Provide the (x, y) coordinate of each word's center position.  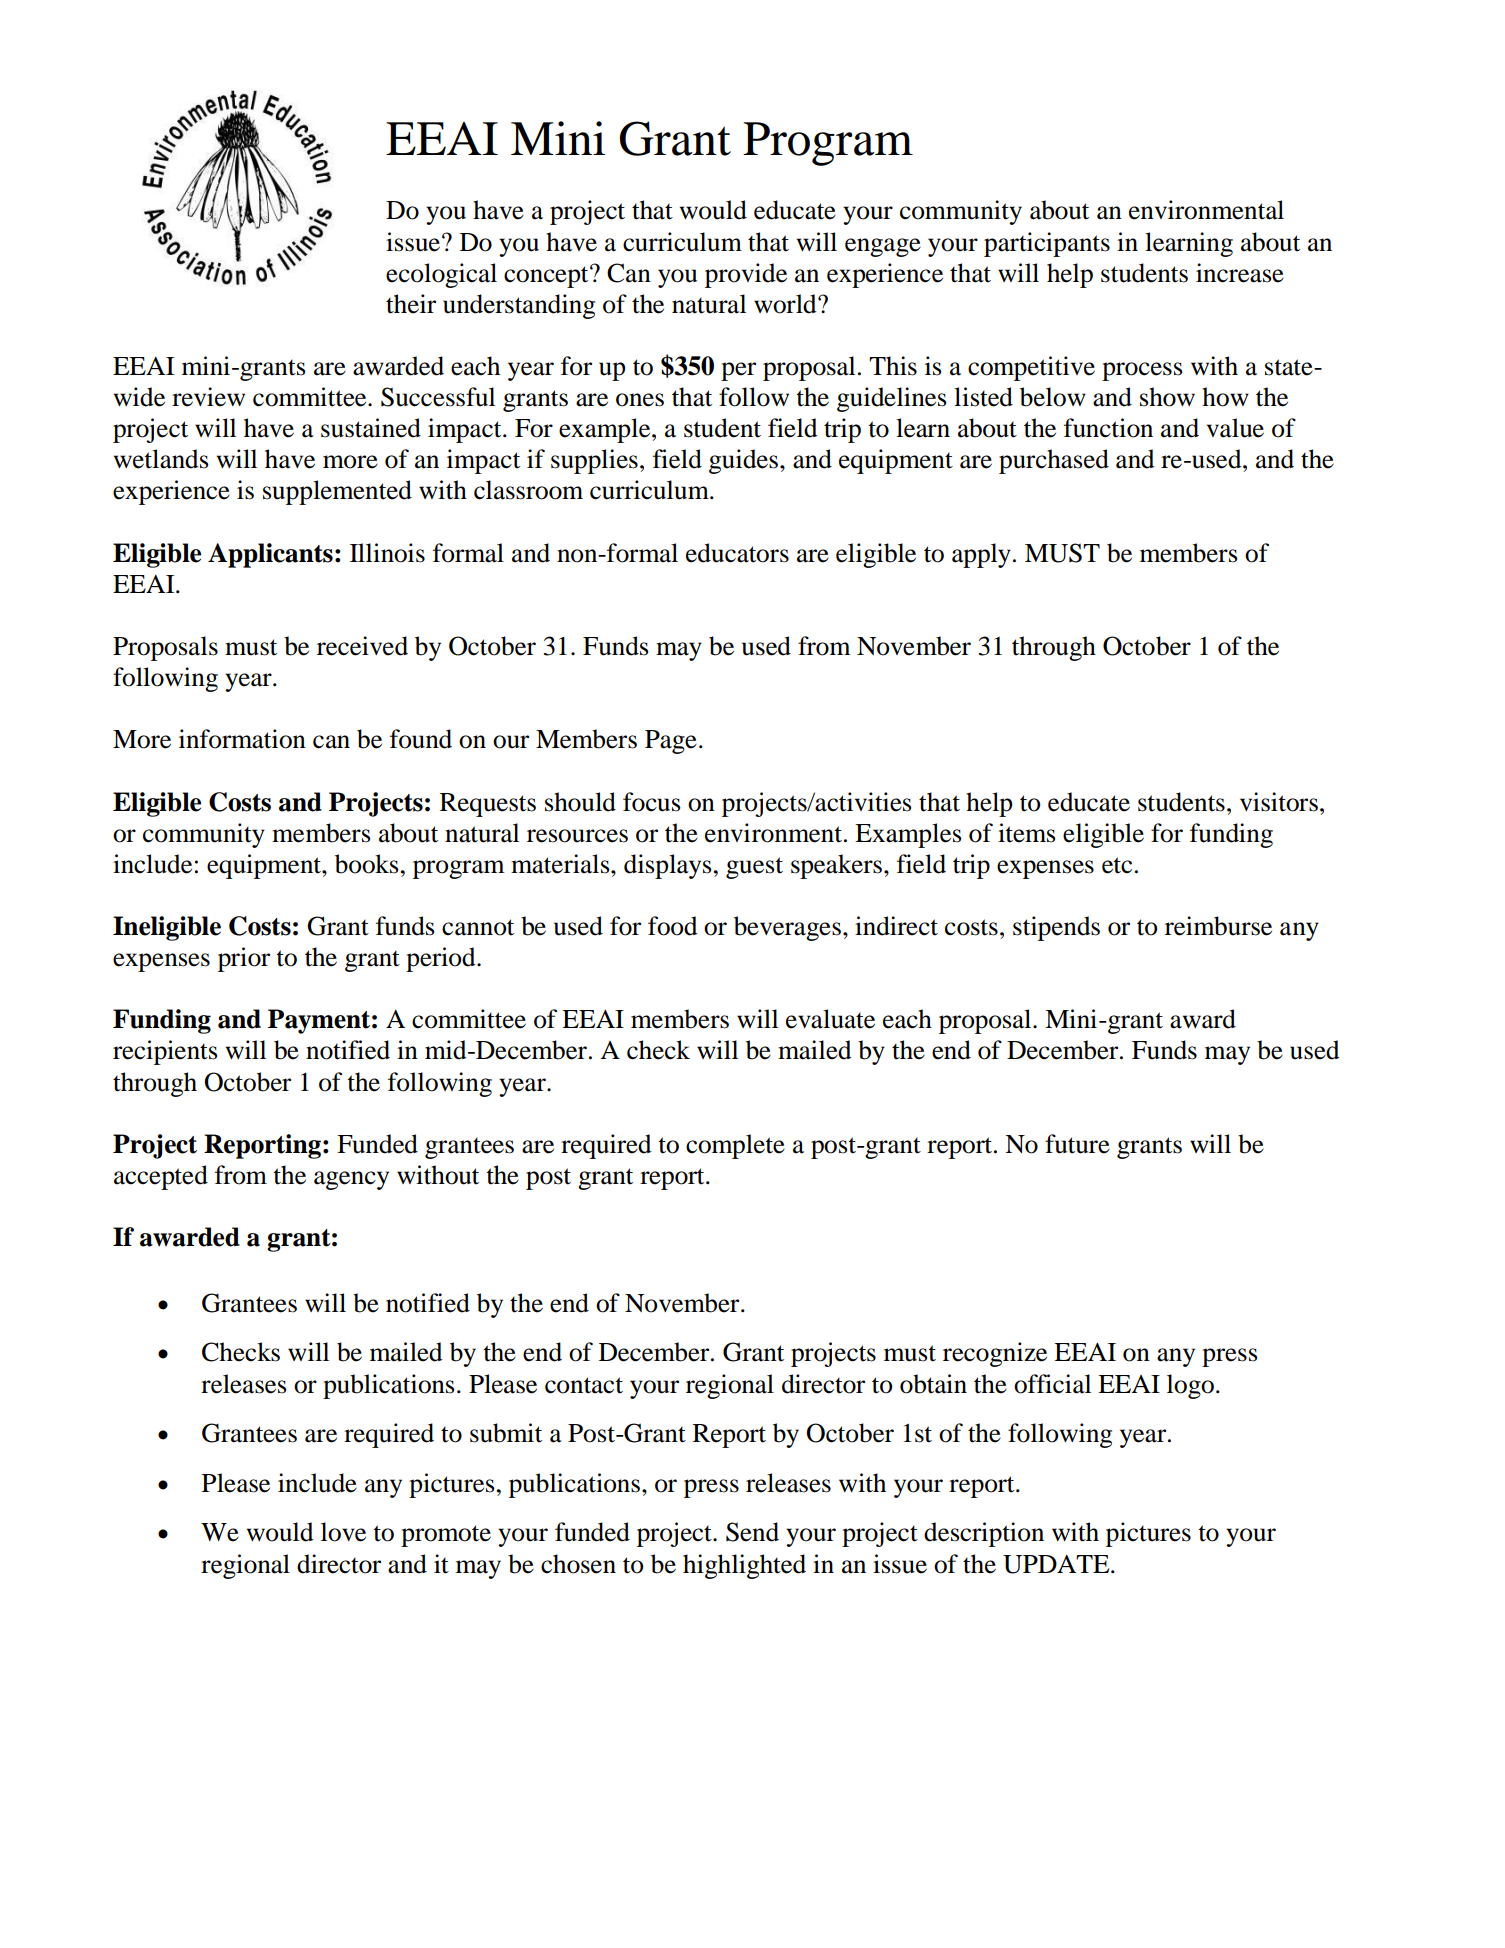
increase (1240, 273)
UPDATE (1057, 1564)
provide (746, 275)
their (411, 304)
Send (752, 1532)
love (343, 1532)
